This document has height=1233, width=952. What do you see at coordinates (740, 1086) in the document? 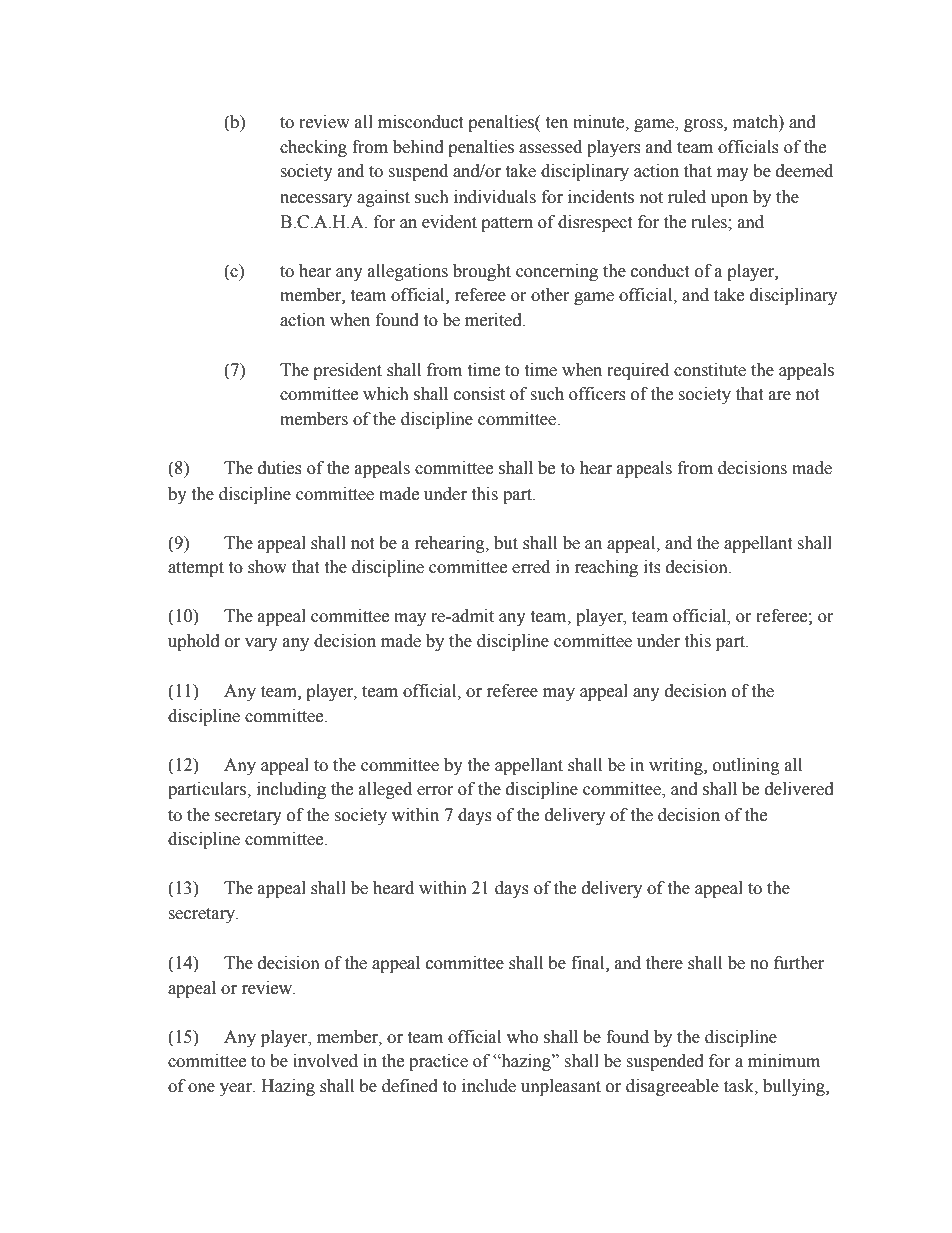
I see `task` at bounding box center [740, 1086].
